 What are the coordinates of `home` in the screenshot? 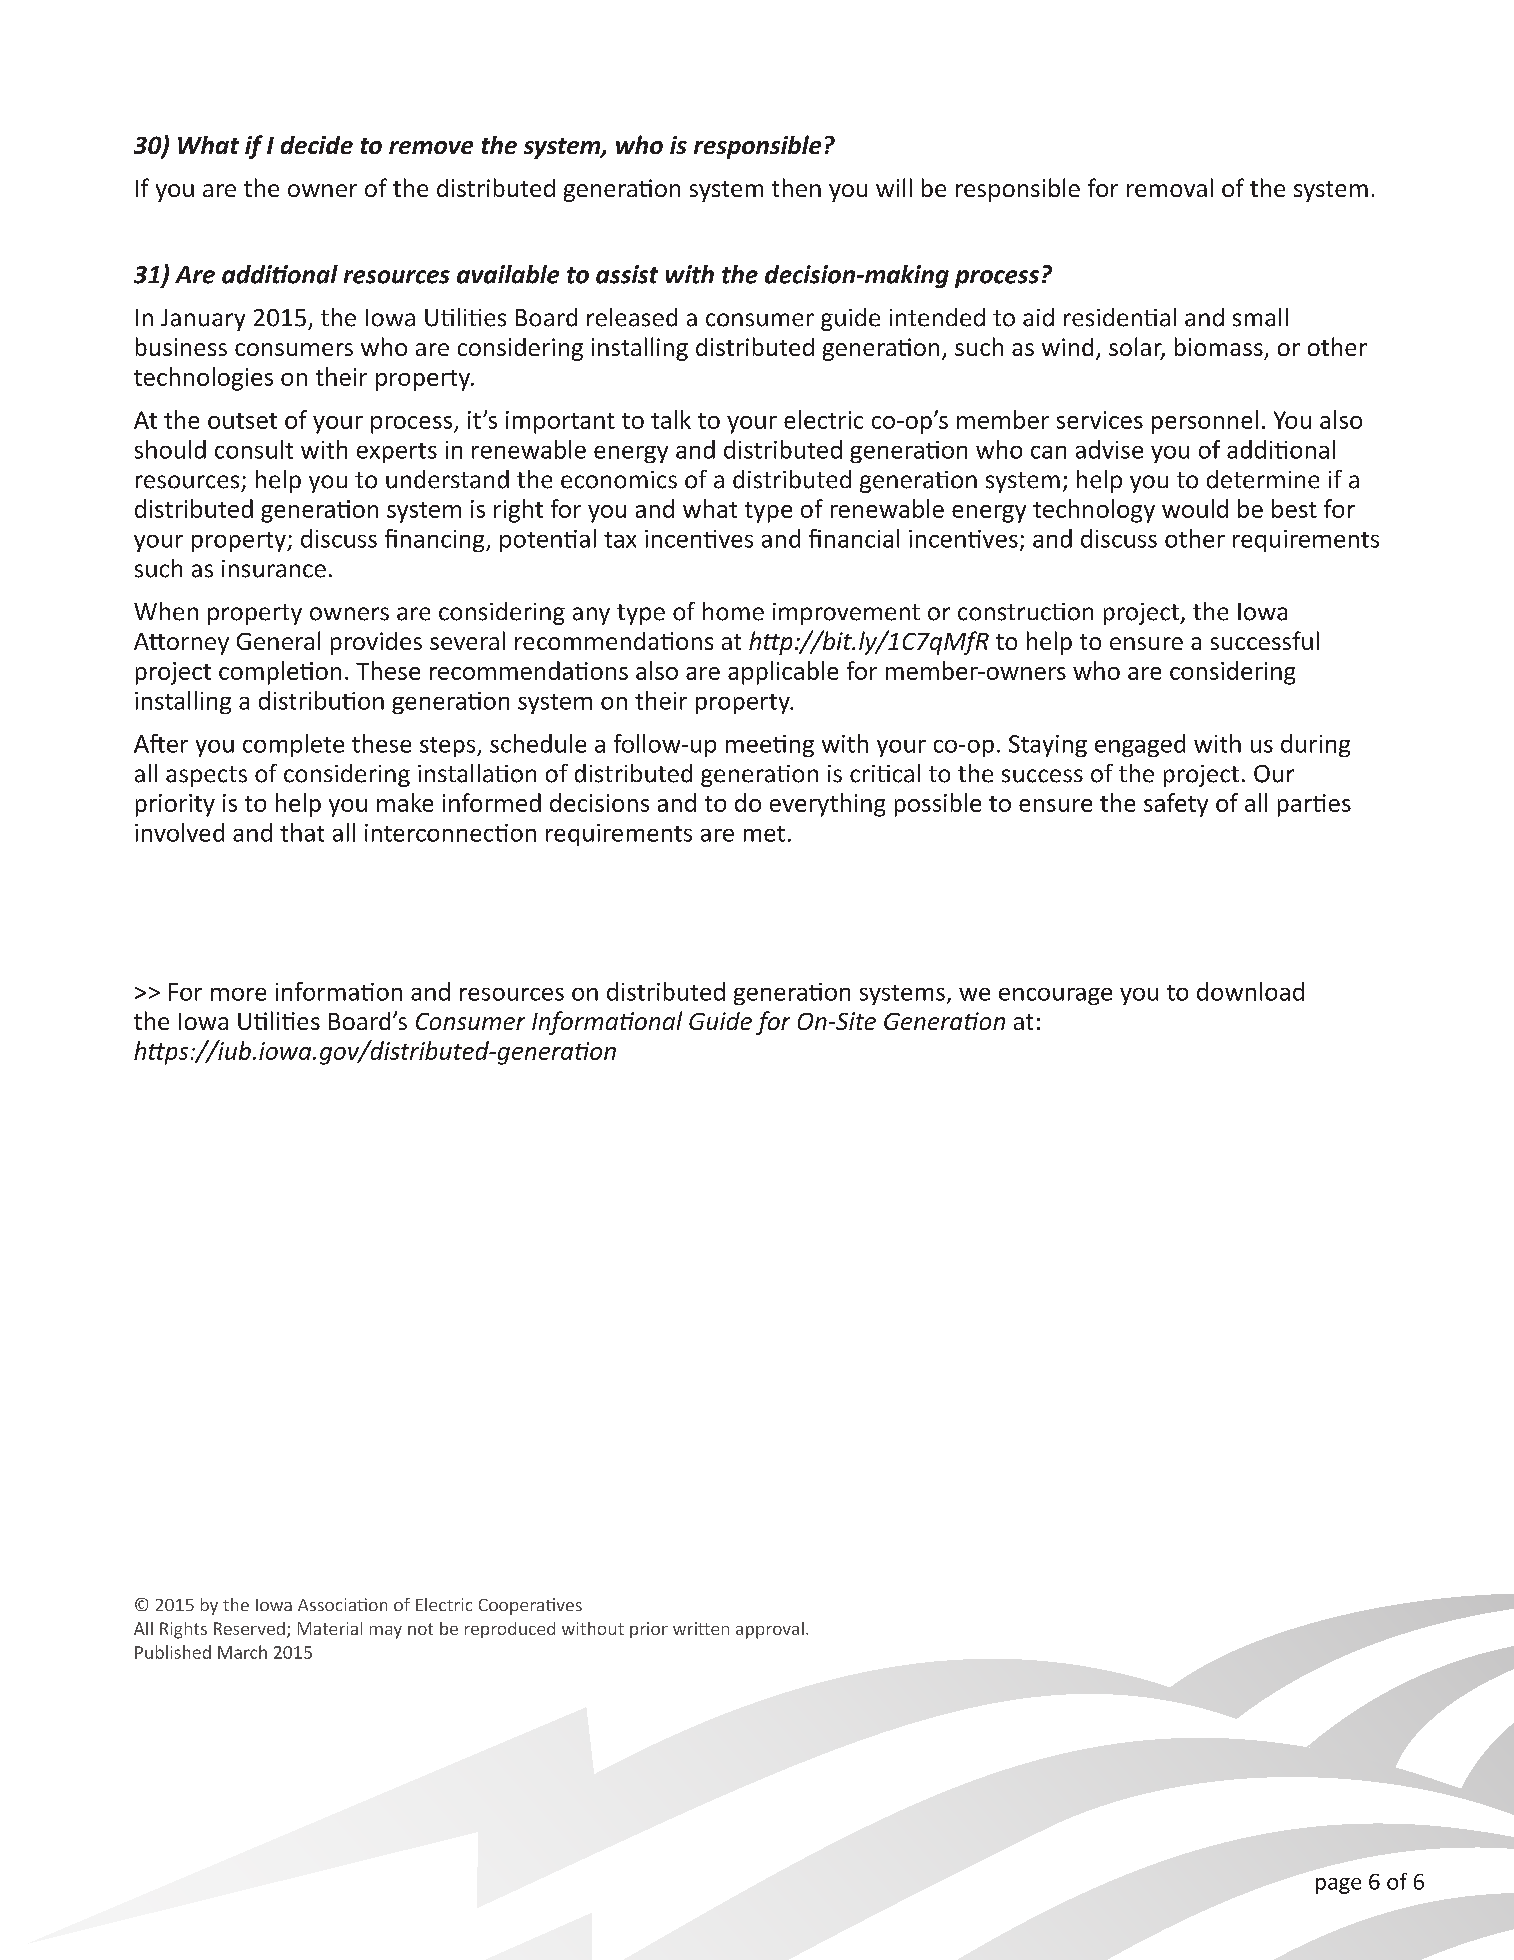 It's located at (733, 611).
